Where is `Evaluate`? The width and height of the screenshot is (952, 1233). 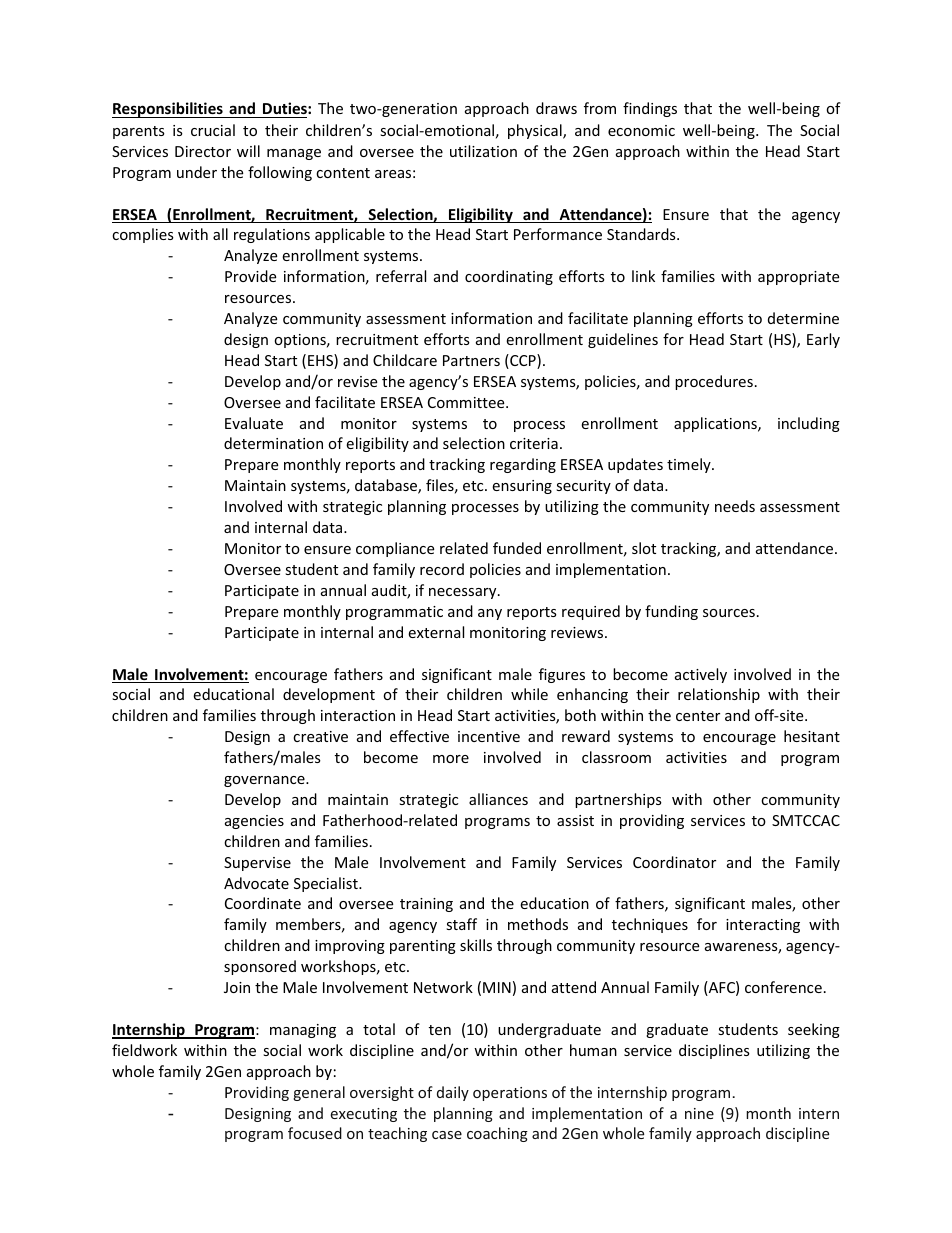 Evaluate is located at coordinates (254, 423).
